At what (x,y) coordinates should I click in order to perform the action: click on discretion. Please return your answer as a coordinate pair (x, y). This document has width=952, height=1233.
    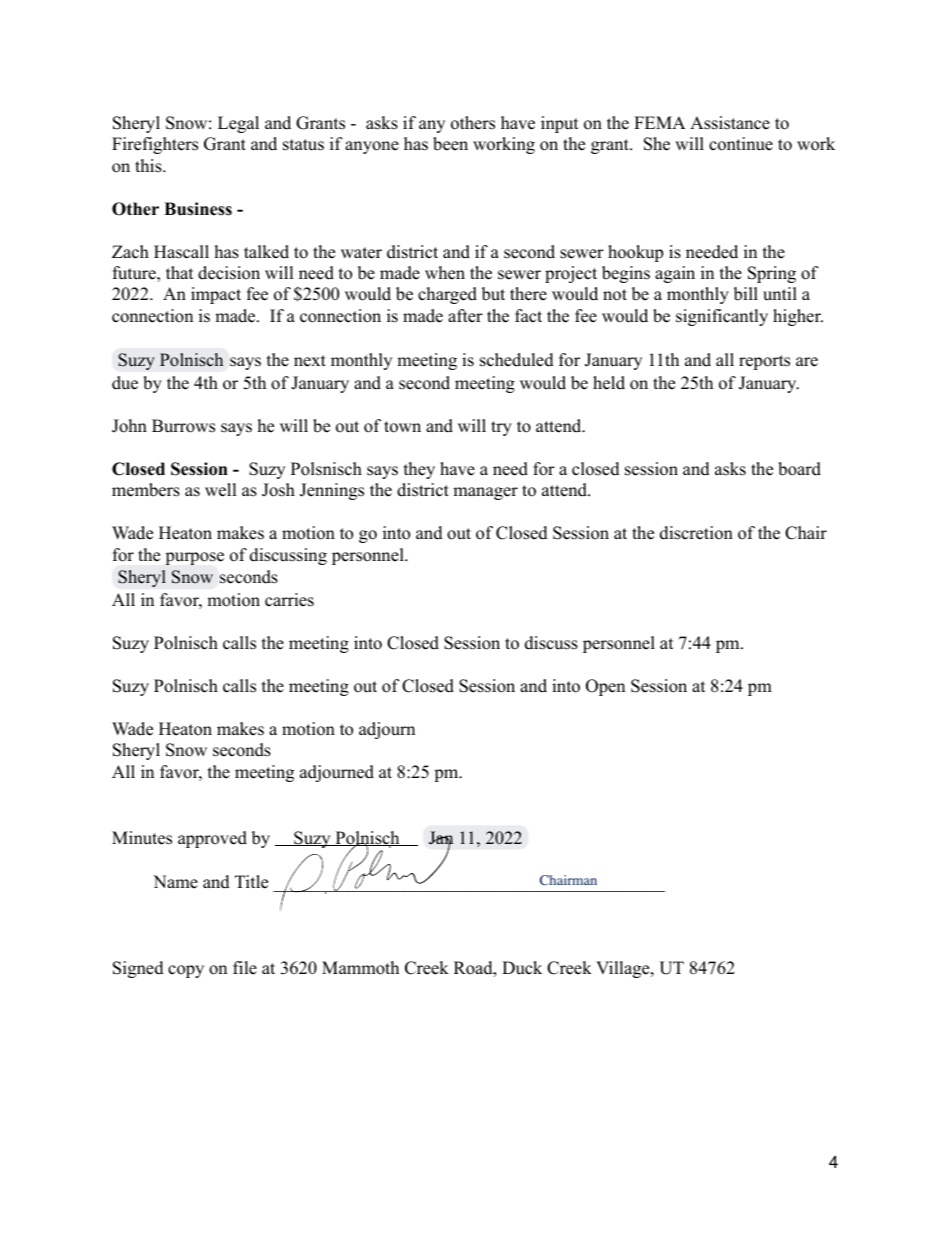
    Looking at the image, I should click on (696, 533).
